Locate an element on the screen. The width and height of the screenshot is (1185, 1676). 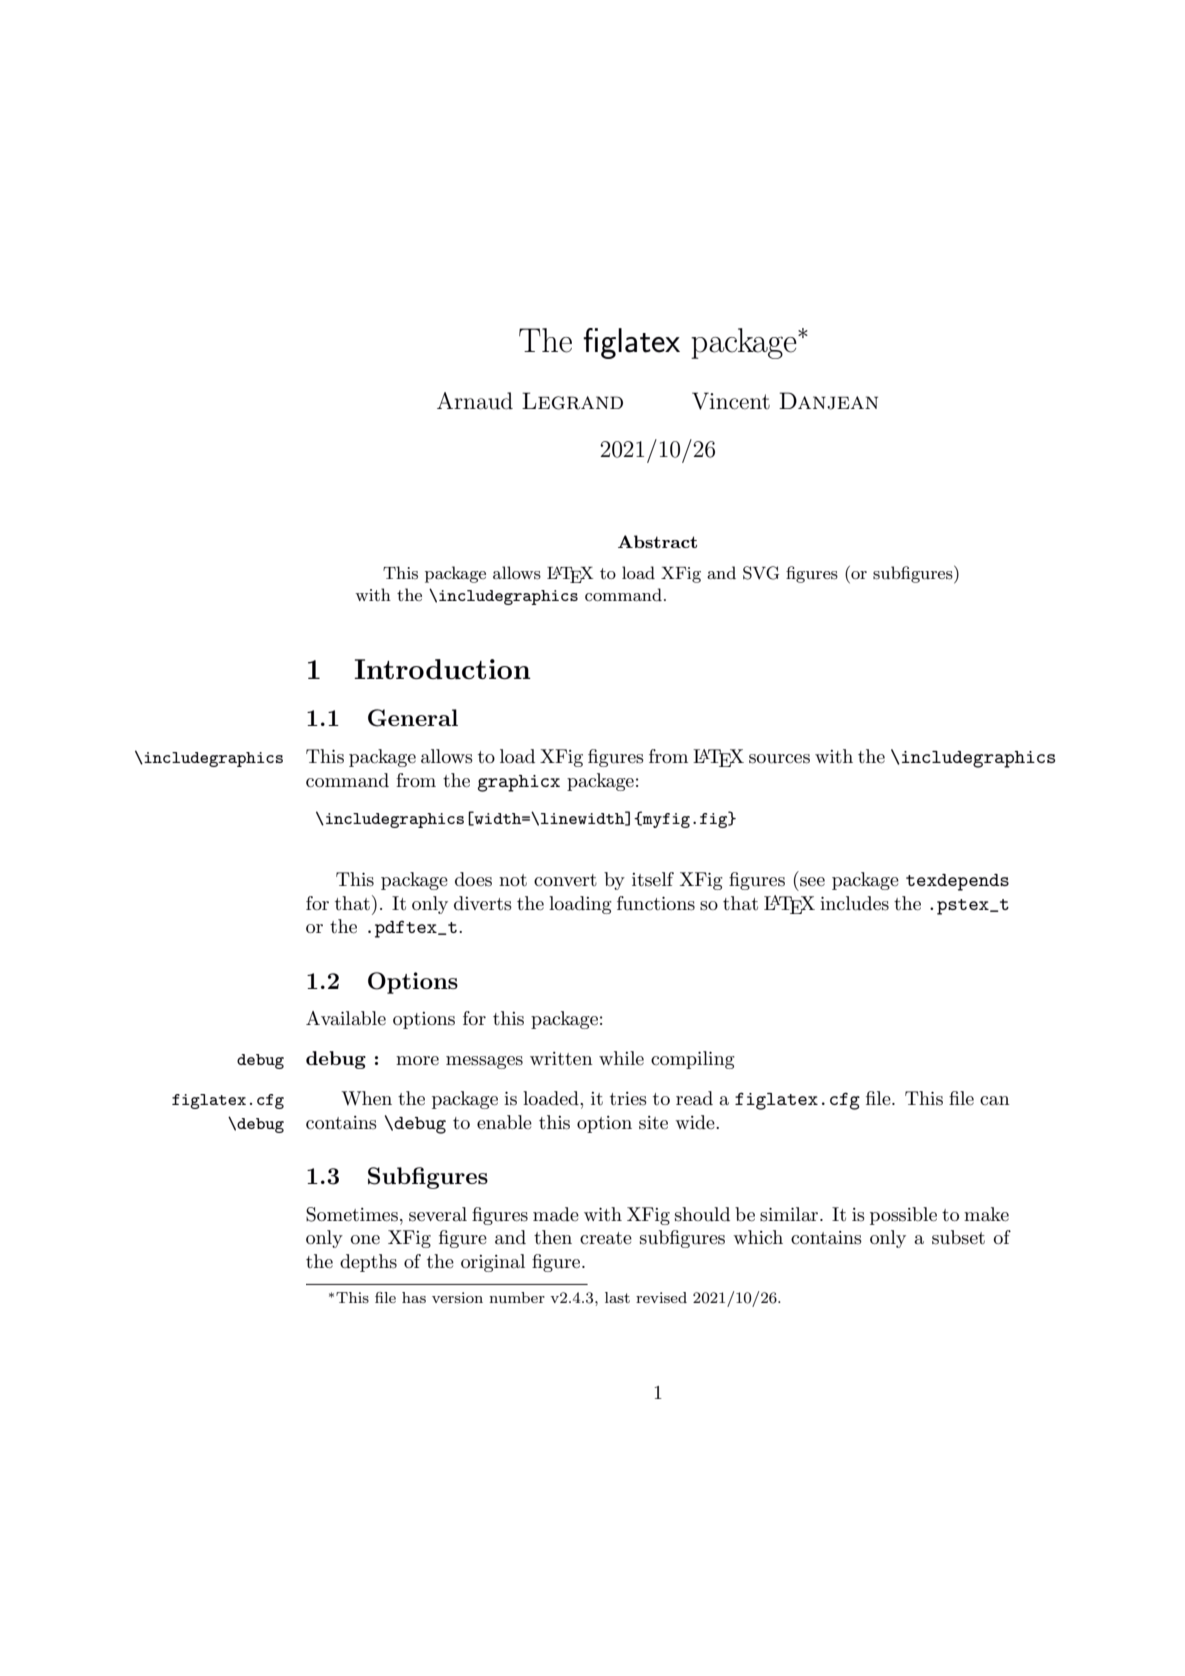
Abstract is located at coordinates (657, 541).
